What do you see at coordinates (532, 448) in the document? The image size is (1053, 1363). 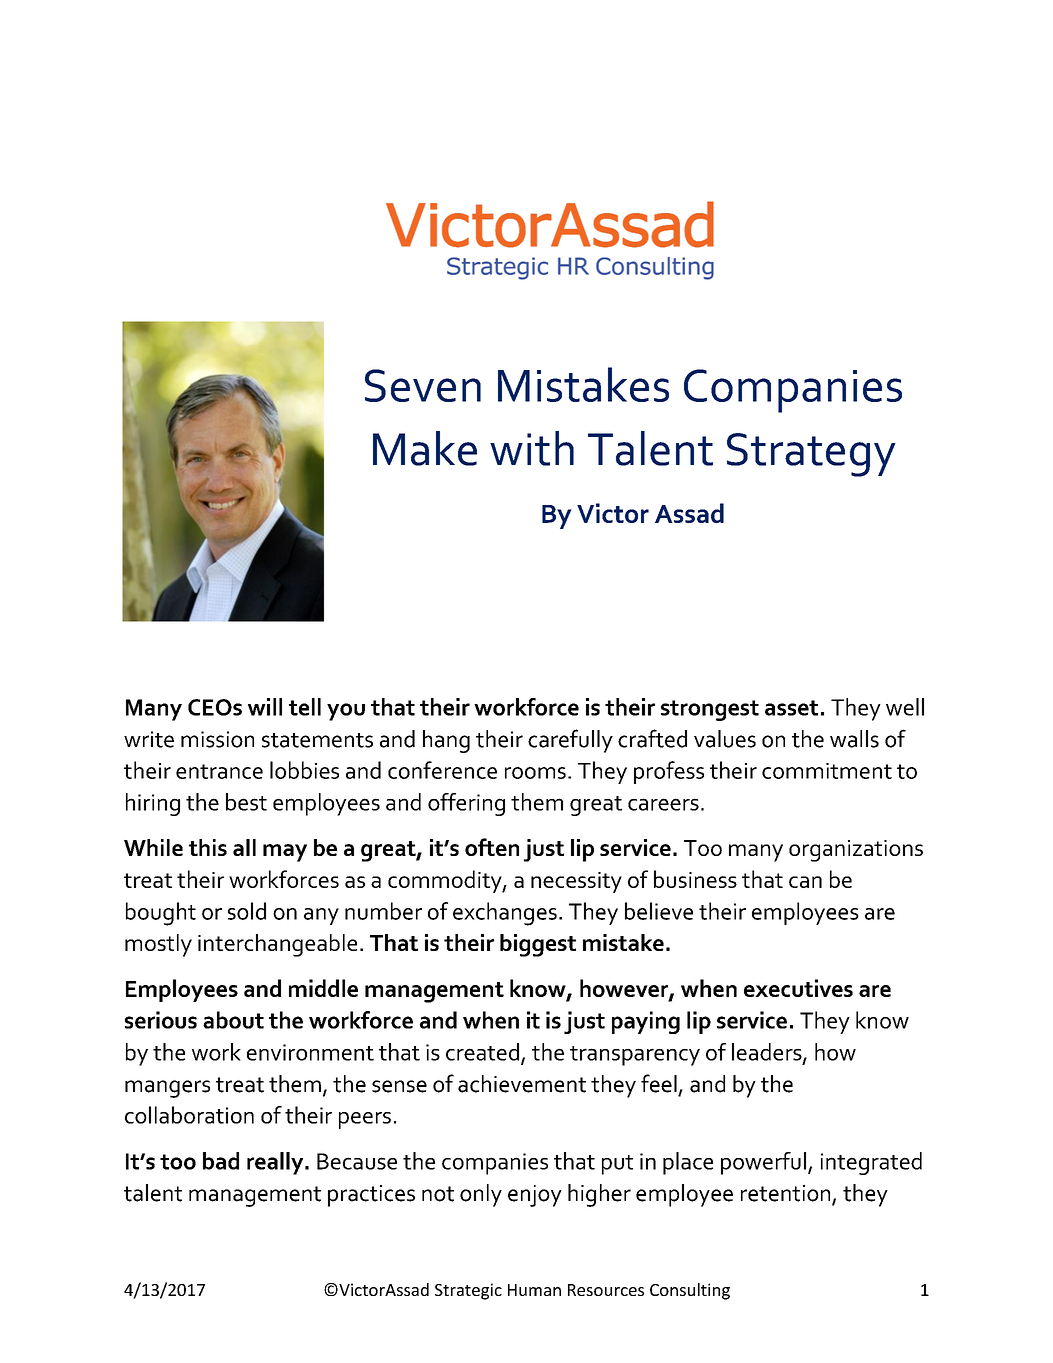 I see `with` at bounding box center [532, 448].
